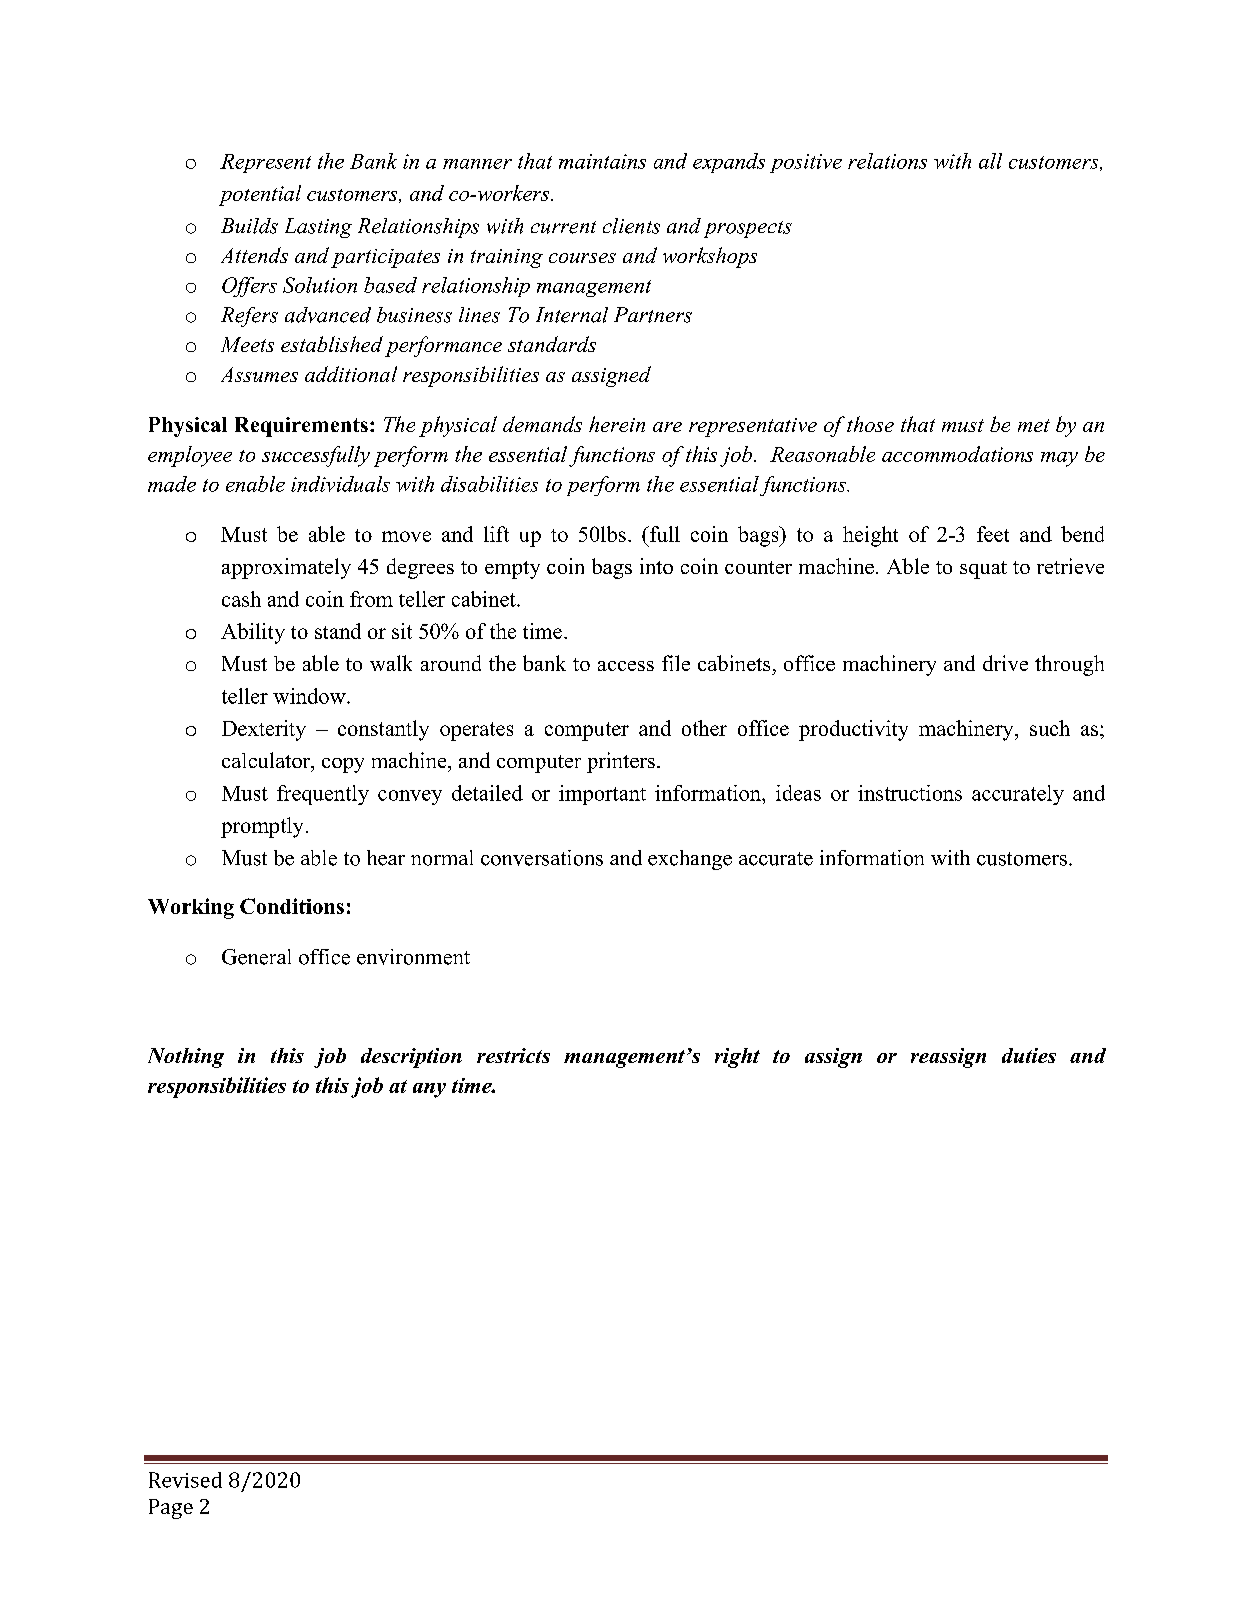 The height and width of the screenshot is (1620, 1252). I want to click on exchange, so click(690, 860).
